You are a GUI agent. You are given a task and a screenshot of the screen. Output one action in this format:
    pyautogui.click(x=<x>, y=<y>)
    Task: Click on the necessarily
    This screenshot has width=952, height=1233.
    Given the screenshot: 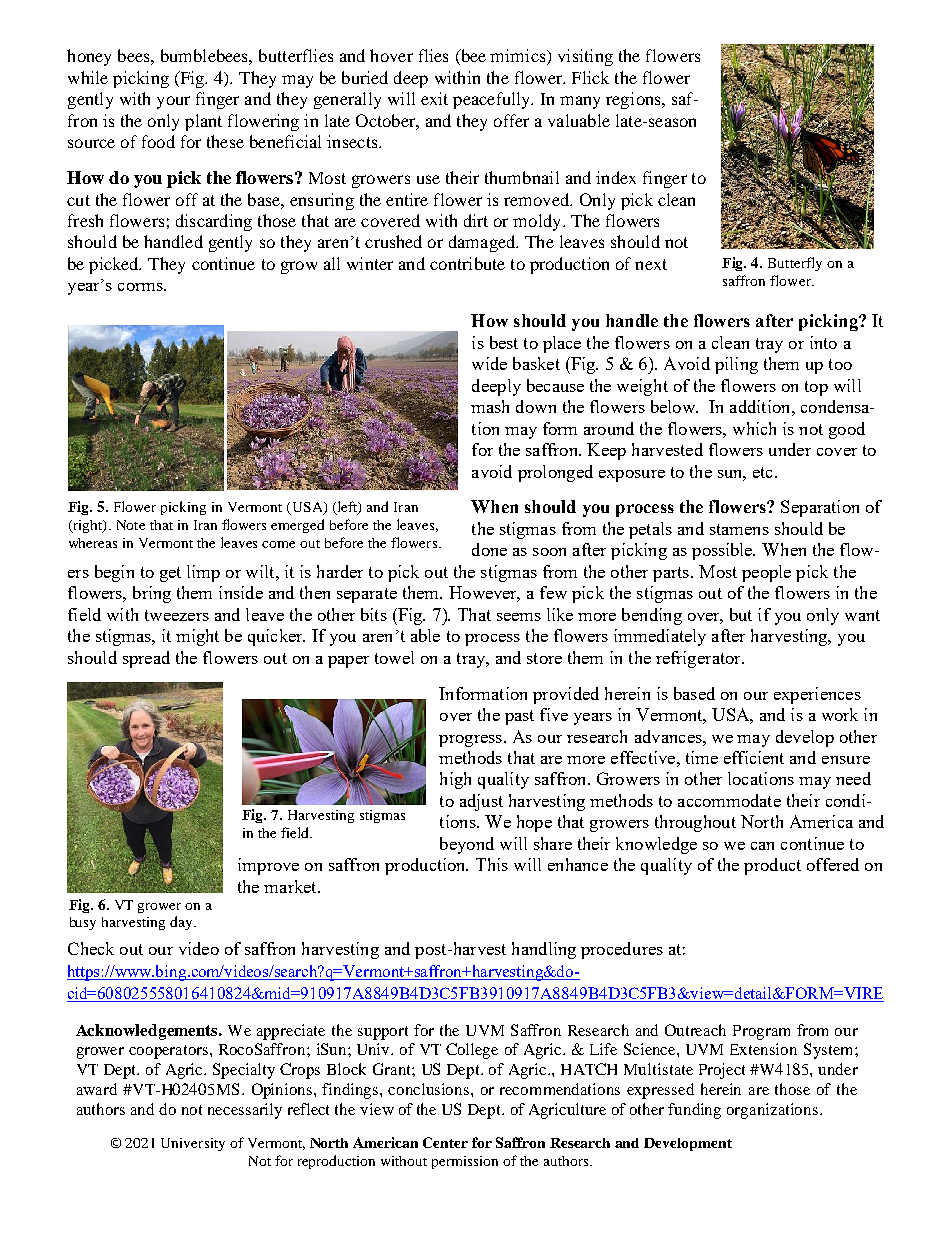 What is the action you would take?
    pyautogui.click(x=245, y=1111)
